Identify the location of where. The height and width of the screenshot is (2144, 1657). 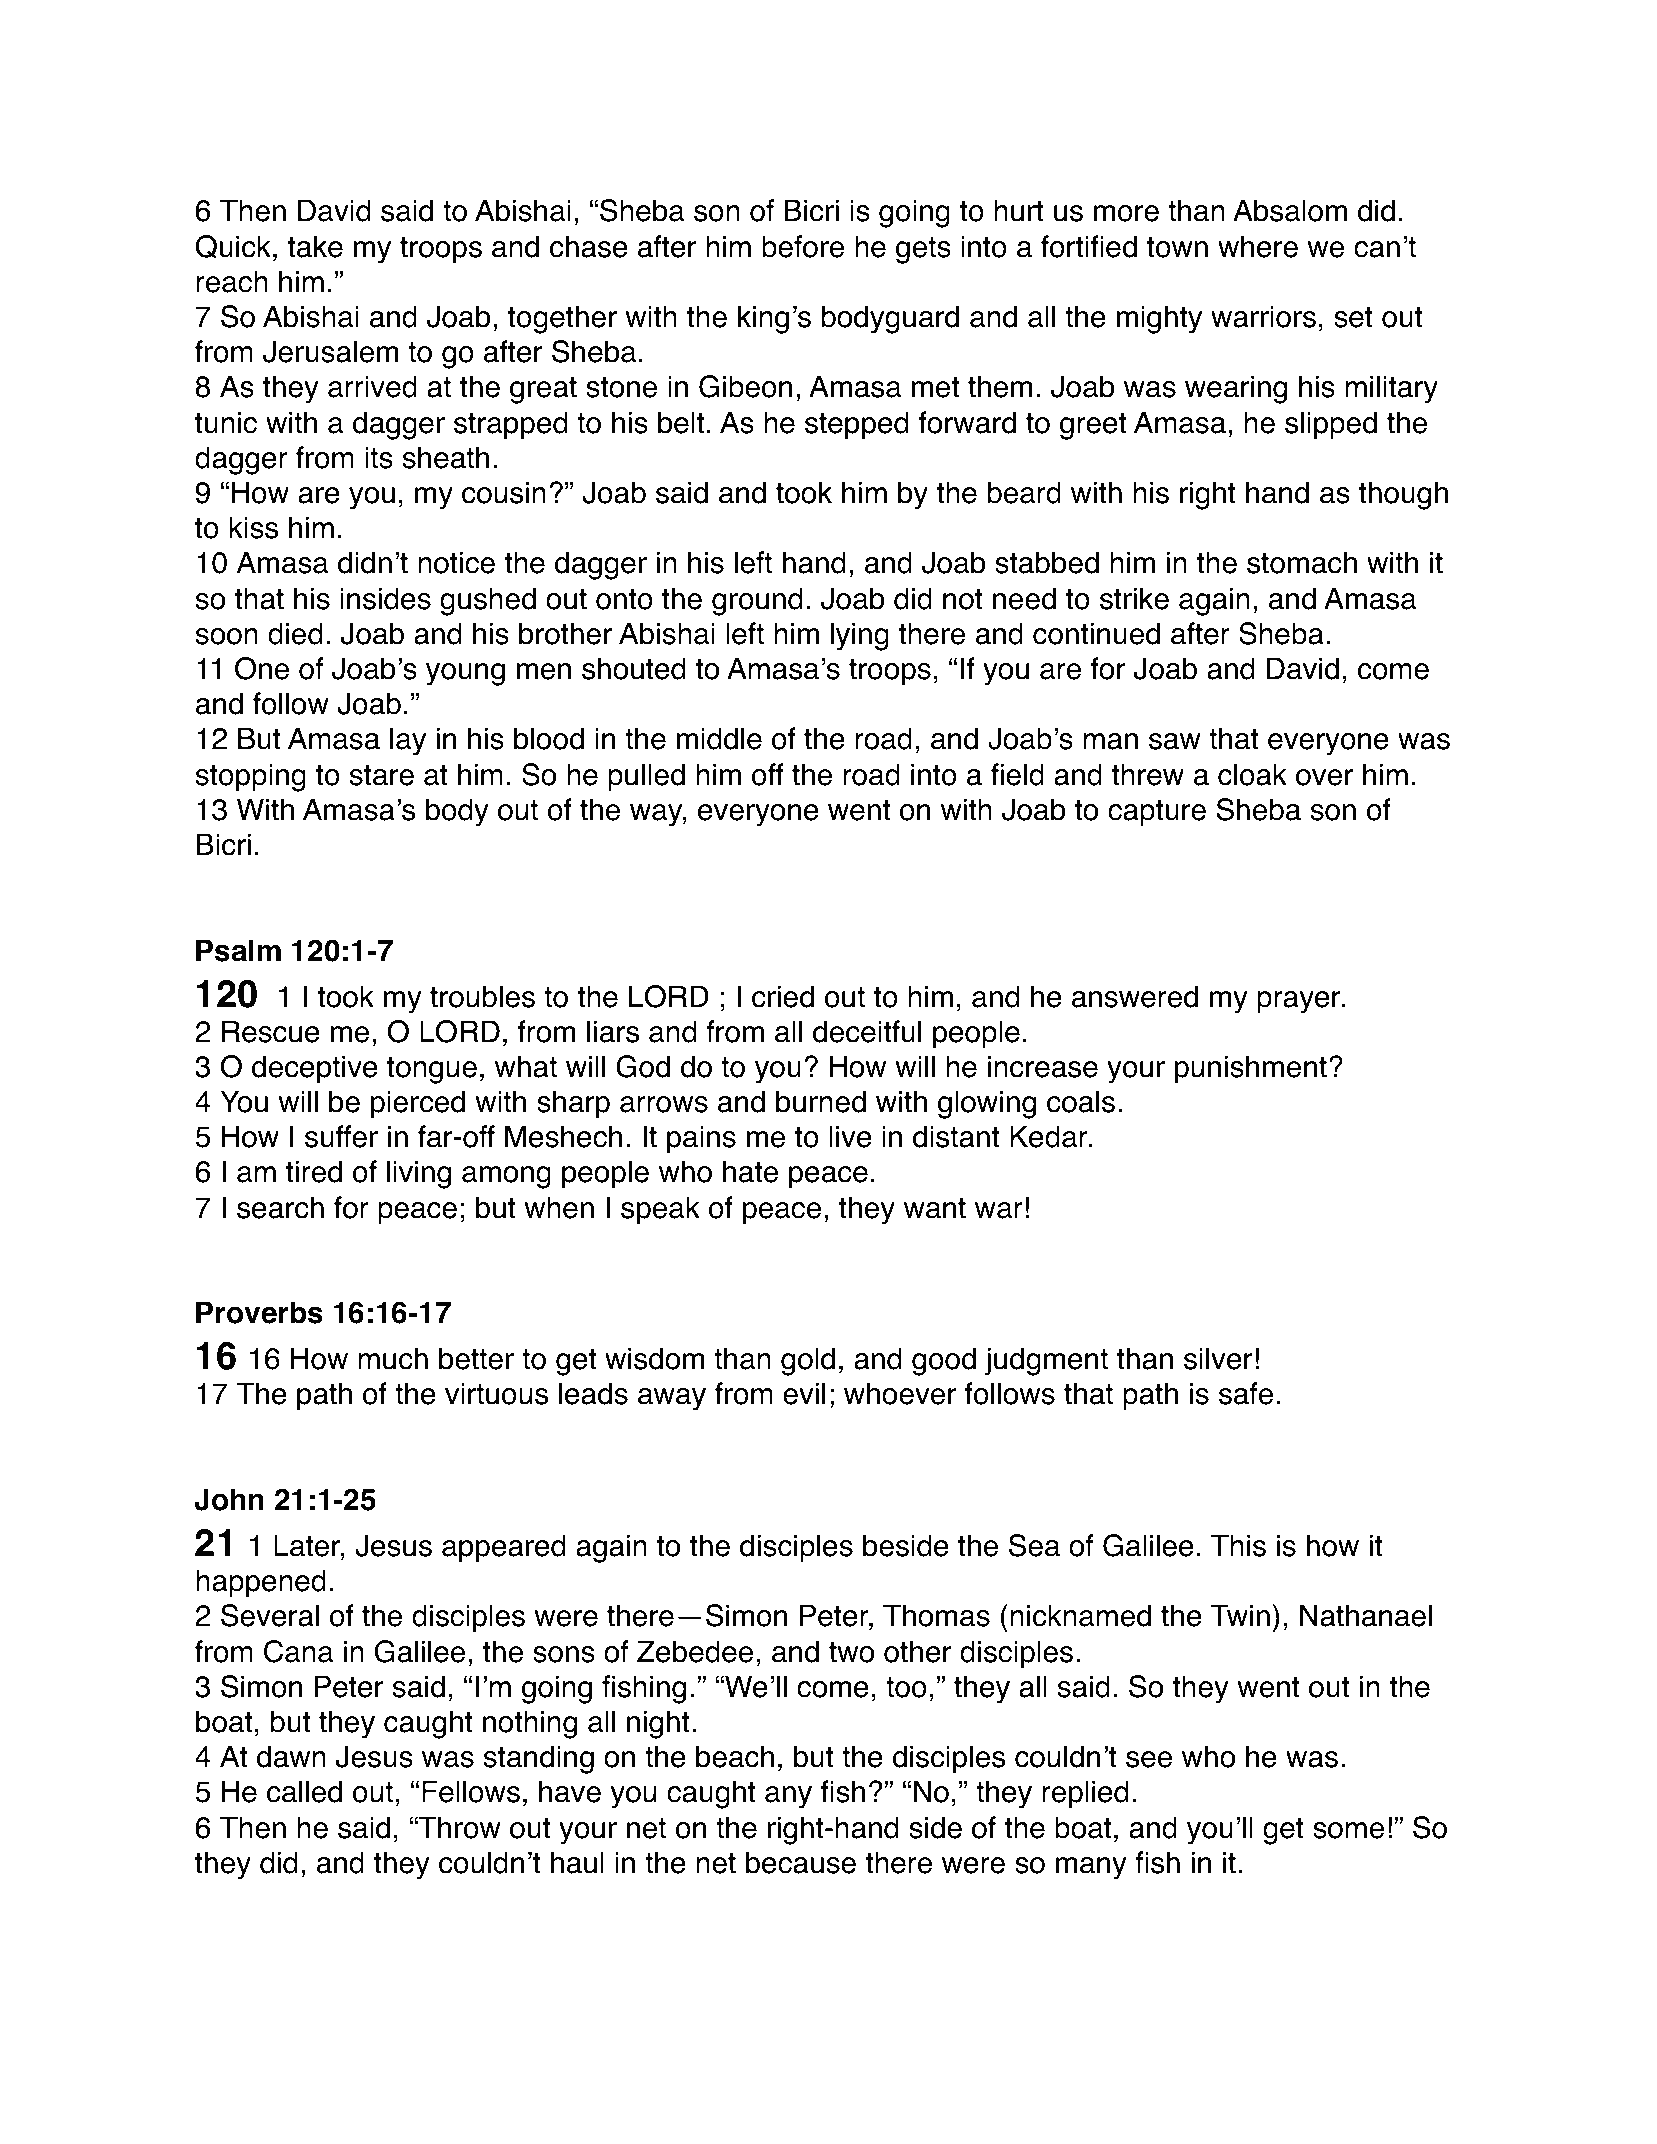
(1258, 246).
